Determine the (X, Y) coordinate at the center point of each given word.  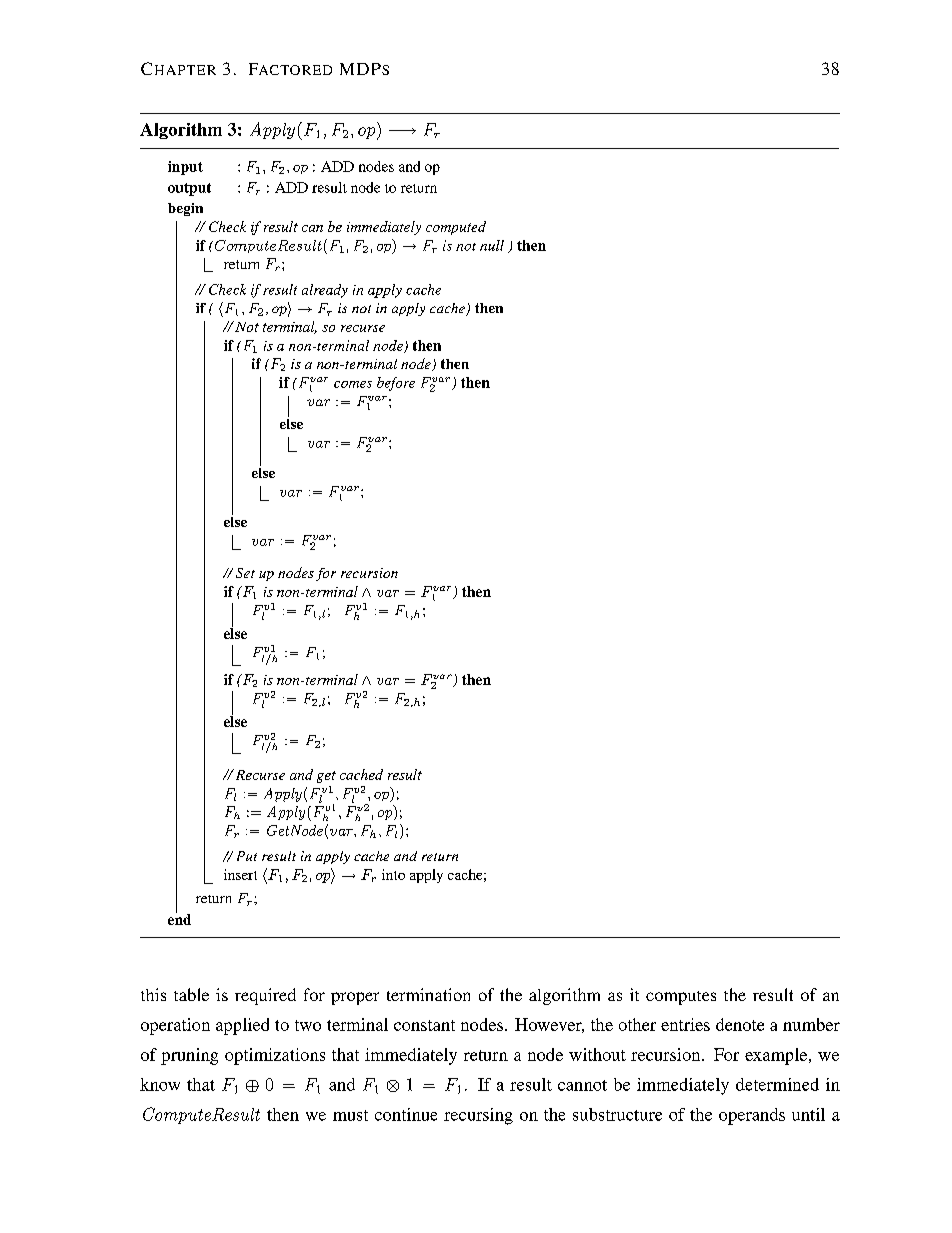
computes (681, 998)
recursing (478, 1116)
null (492, 245)
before (396, 384)
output (189, 189)
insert (240, 874)
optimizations (275, 1056)
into (393, 874)
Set (245, 573)
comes (353, 384)
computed (456, 228)
